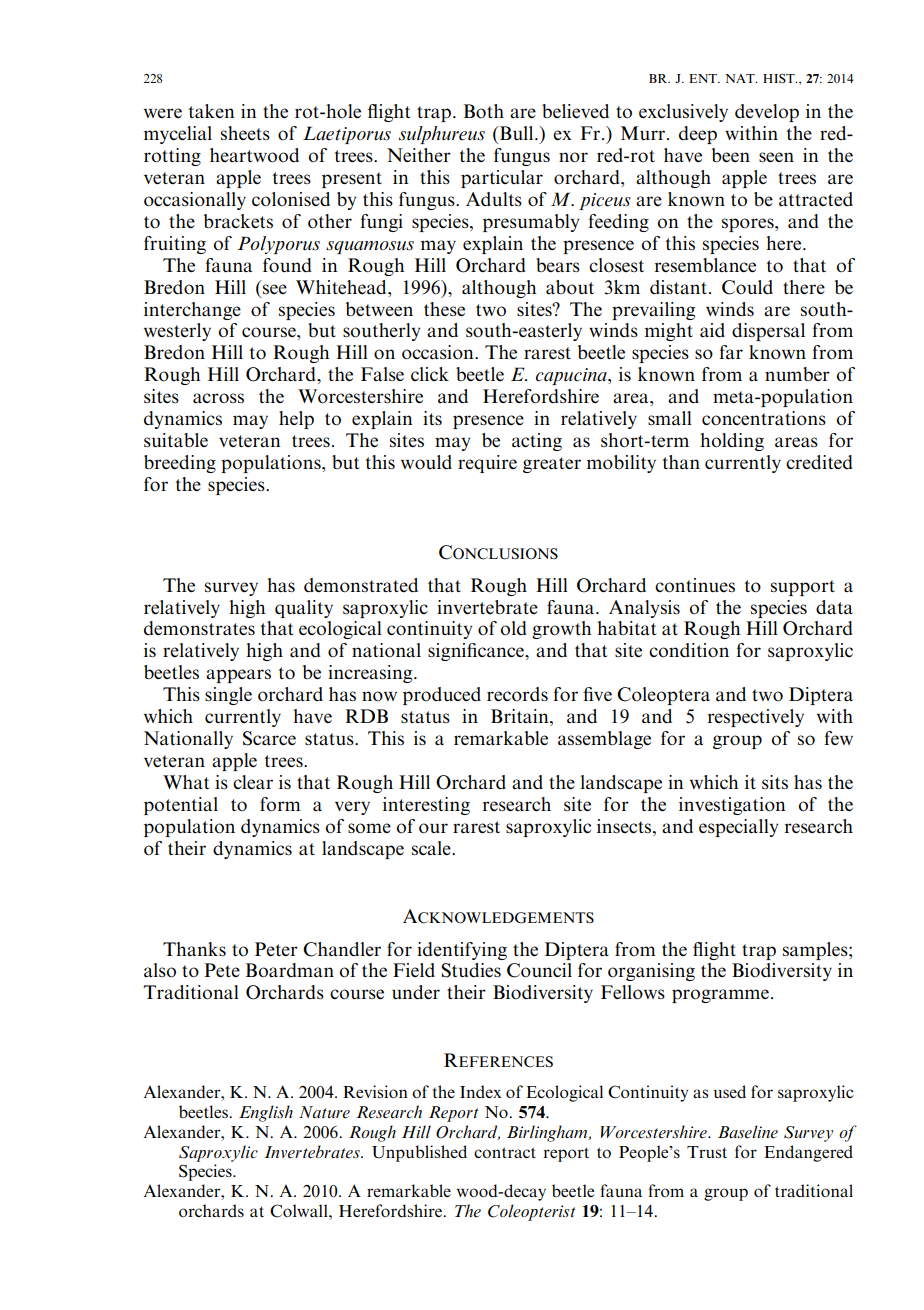 The height and width of the screenshot is (1310, 924). What do you see at coordinates (767, 113) in the screenshot?
I see `develop` at bounding box center [767, 113].
